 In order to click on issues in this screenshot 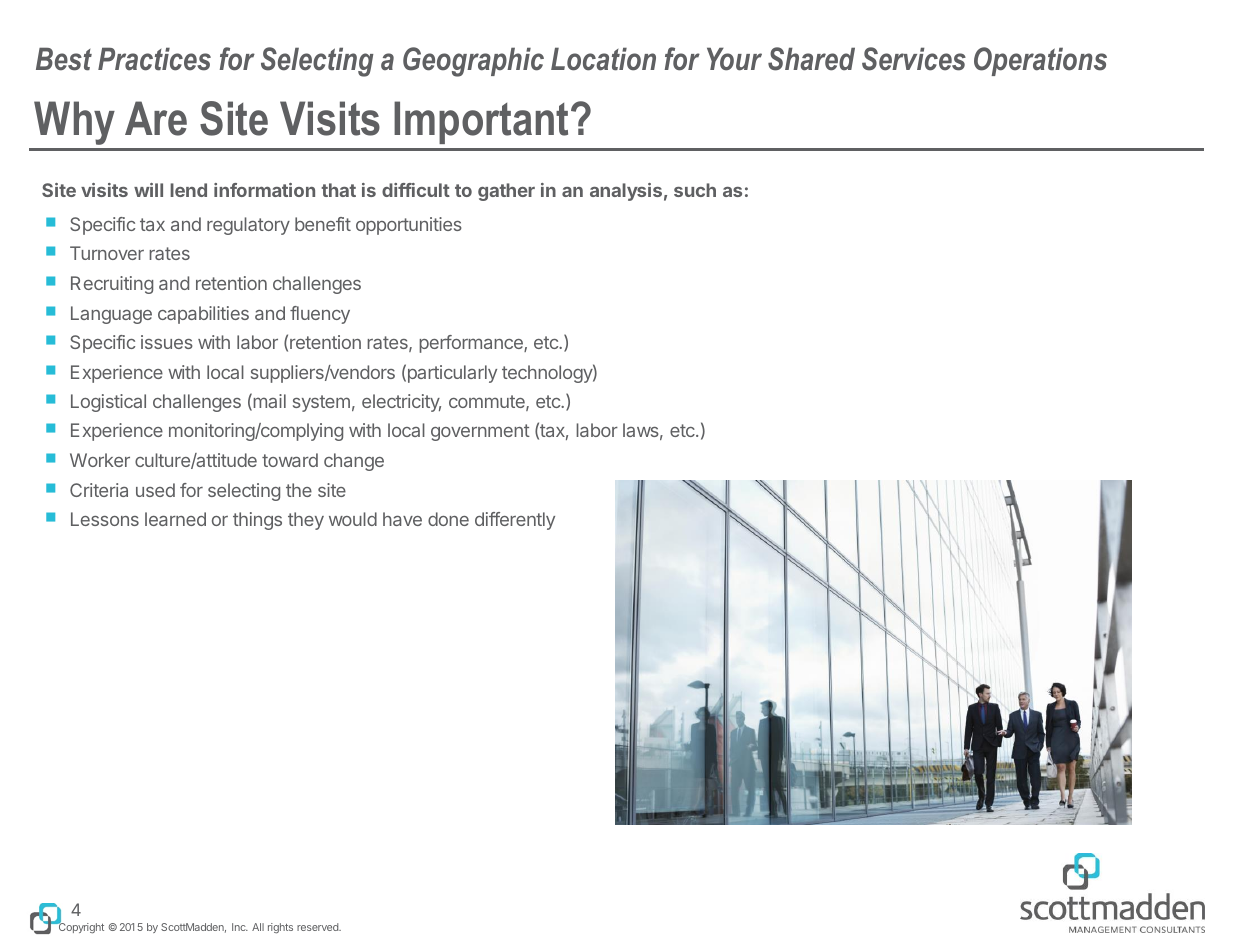, I will do `click(167, 342)`.
